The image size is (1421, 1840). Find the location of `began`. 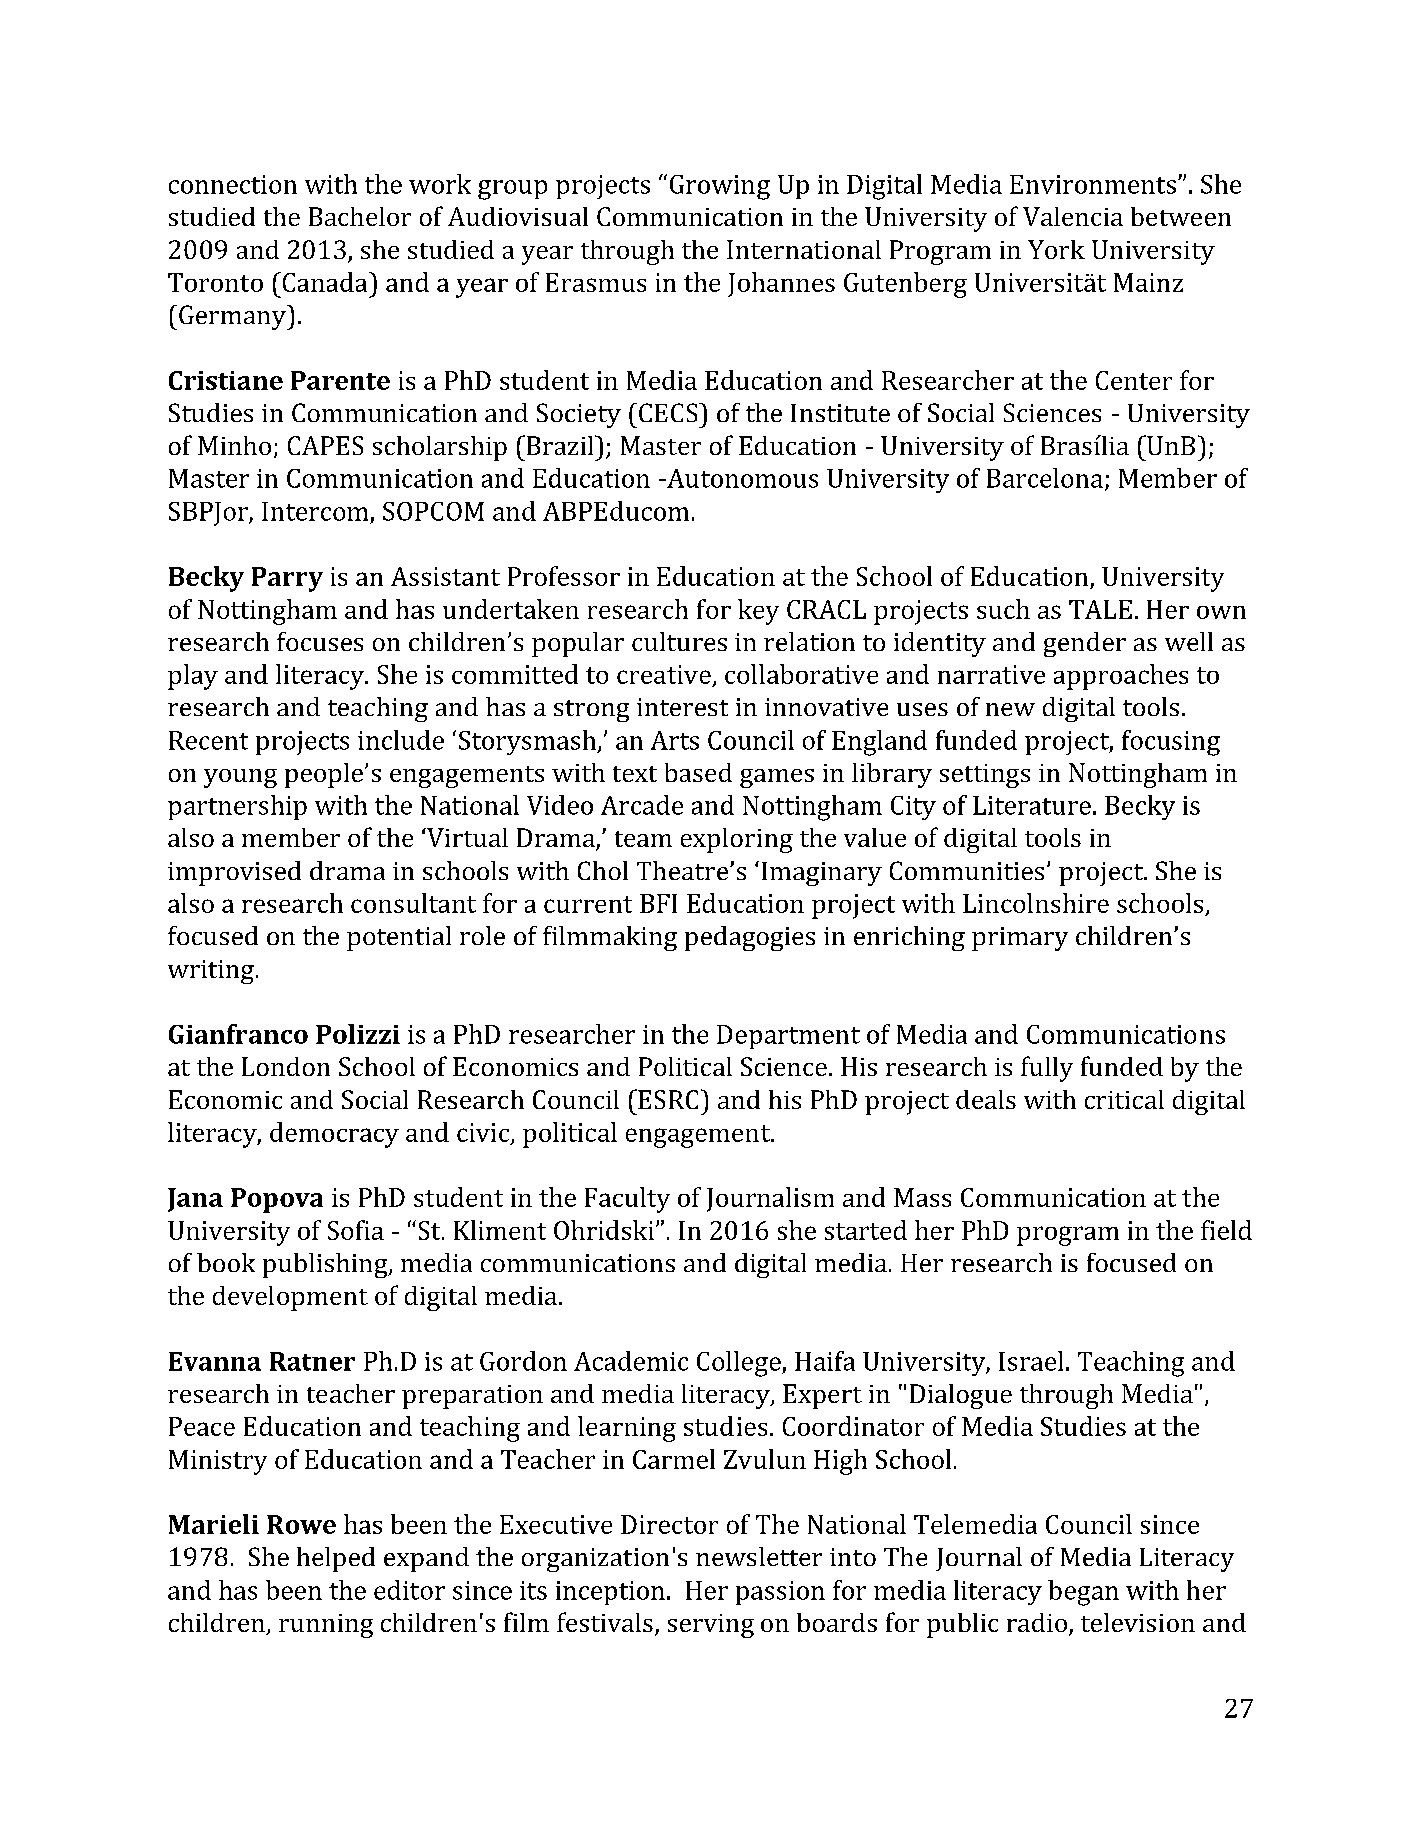

began is located at coordinates (1083, 1593).
